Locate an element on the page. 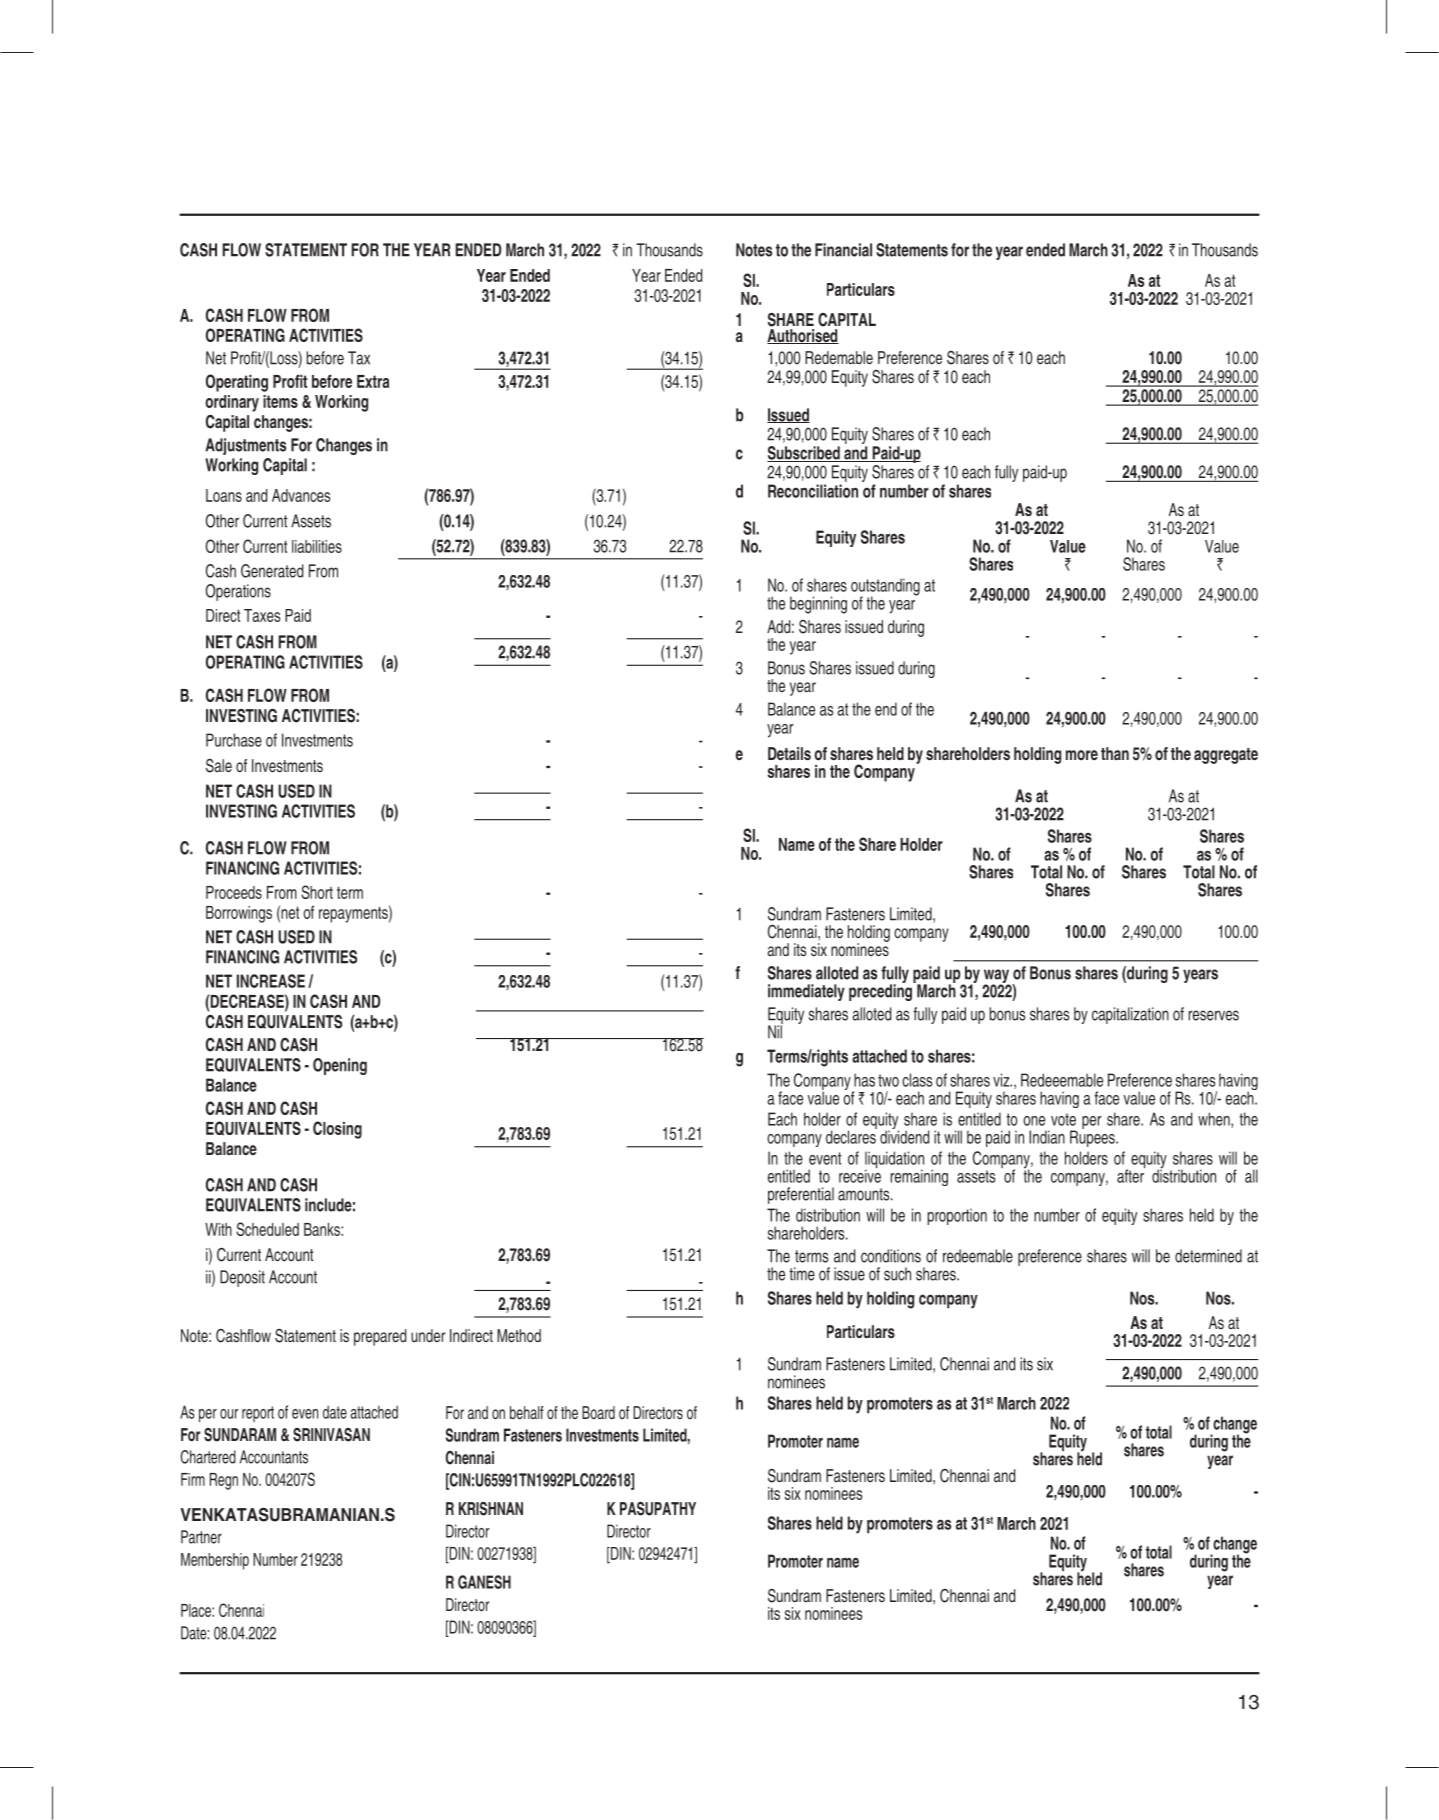 This document has width=1439, height=1820. Short is located at coordinates (317, 892).
